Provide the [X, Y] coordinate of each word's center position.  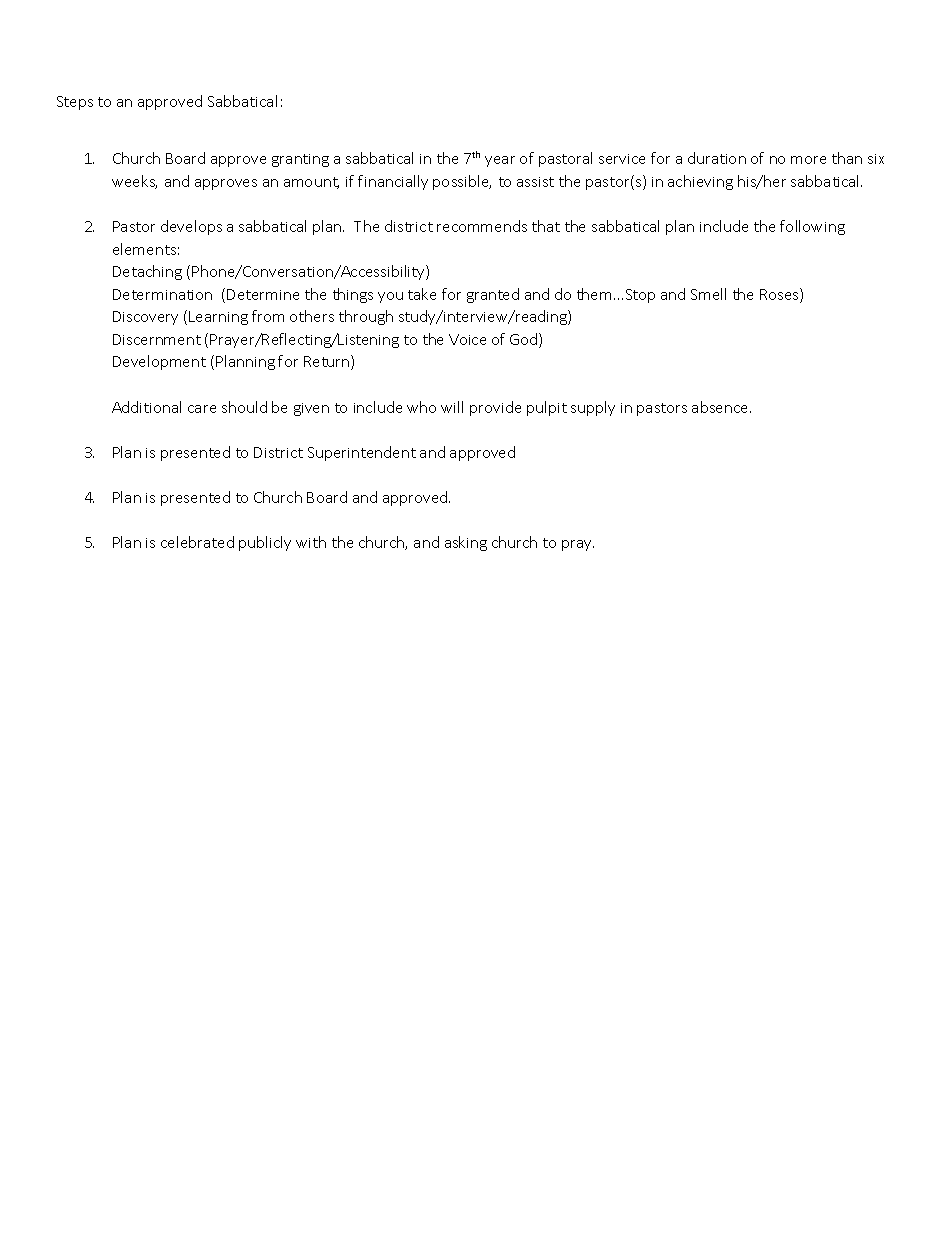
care [202, 409]
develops [191, 227]
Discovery [145, 318]
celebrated [197, 542]
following [812, 227]
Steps [75, 103]
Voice [467, 339]
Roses [780, 295]
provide [495, 408]
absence [721, 407]
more [808, 160]
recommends [482, 226]
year [500, 161]
